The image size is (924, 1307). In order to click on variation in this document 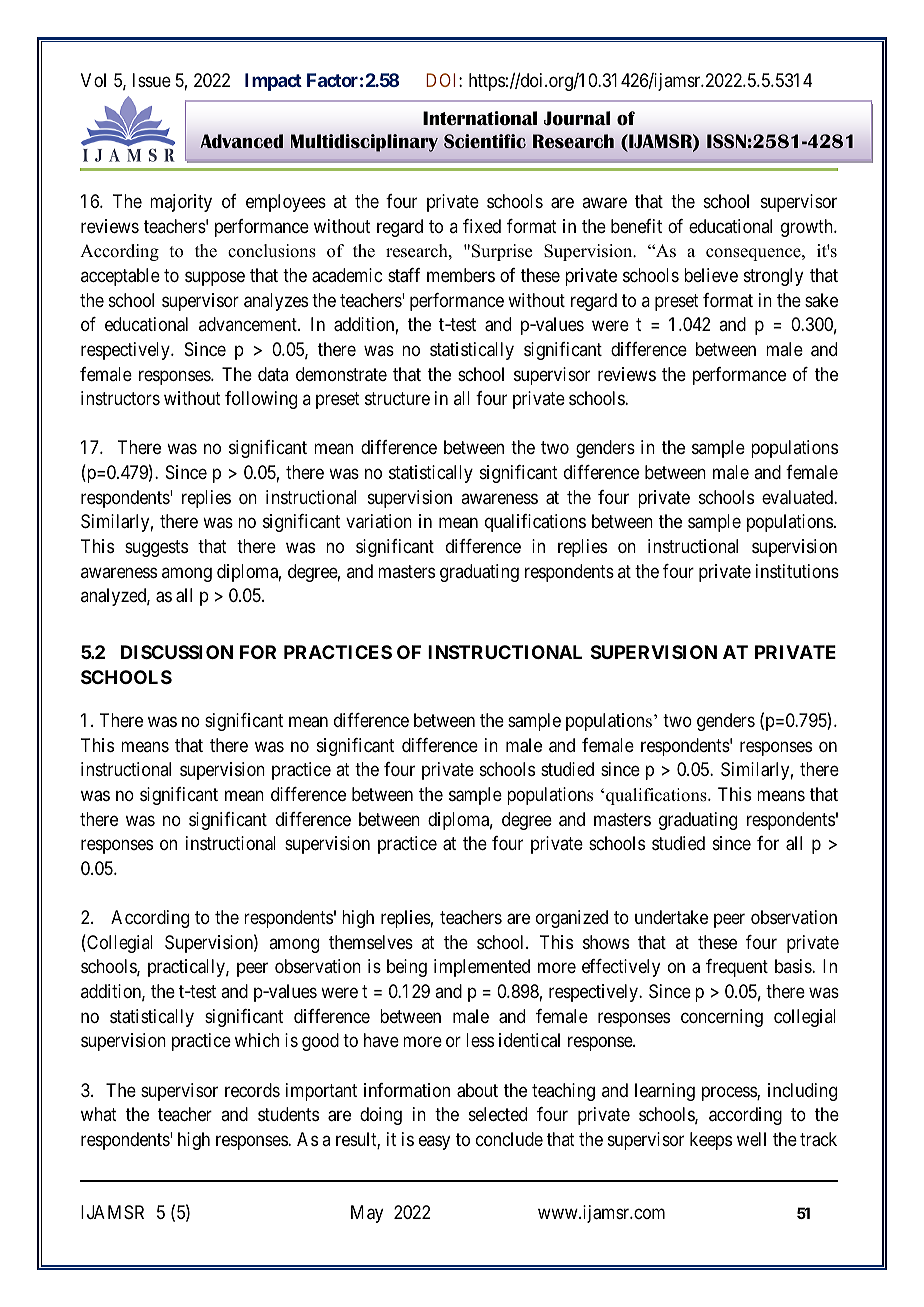, I will do `click(379, 521)`.
